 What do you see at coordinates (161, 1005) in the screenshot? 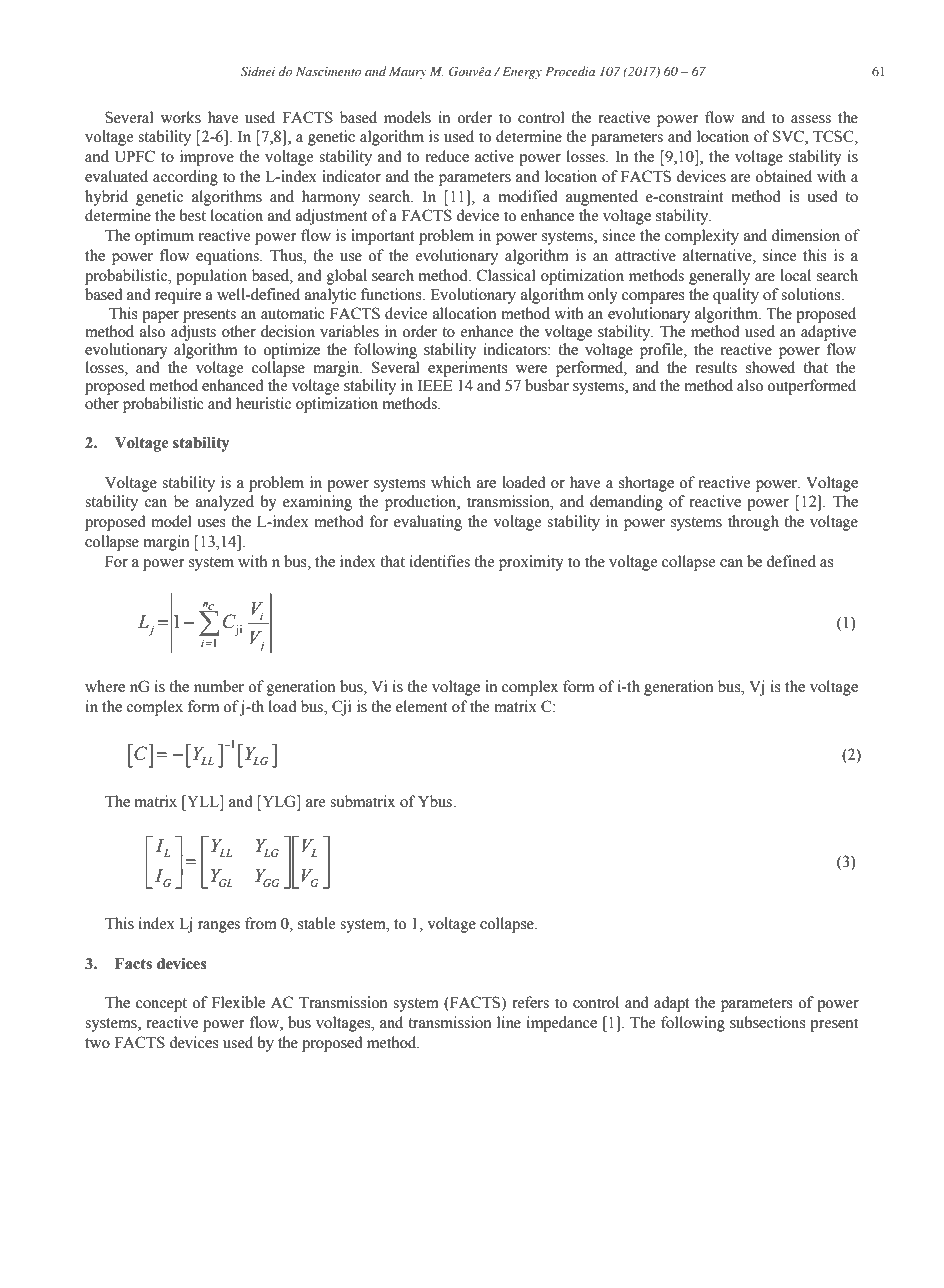
I see `concept` at bounding box center [161, 1005].
